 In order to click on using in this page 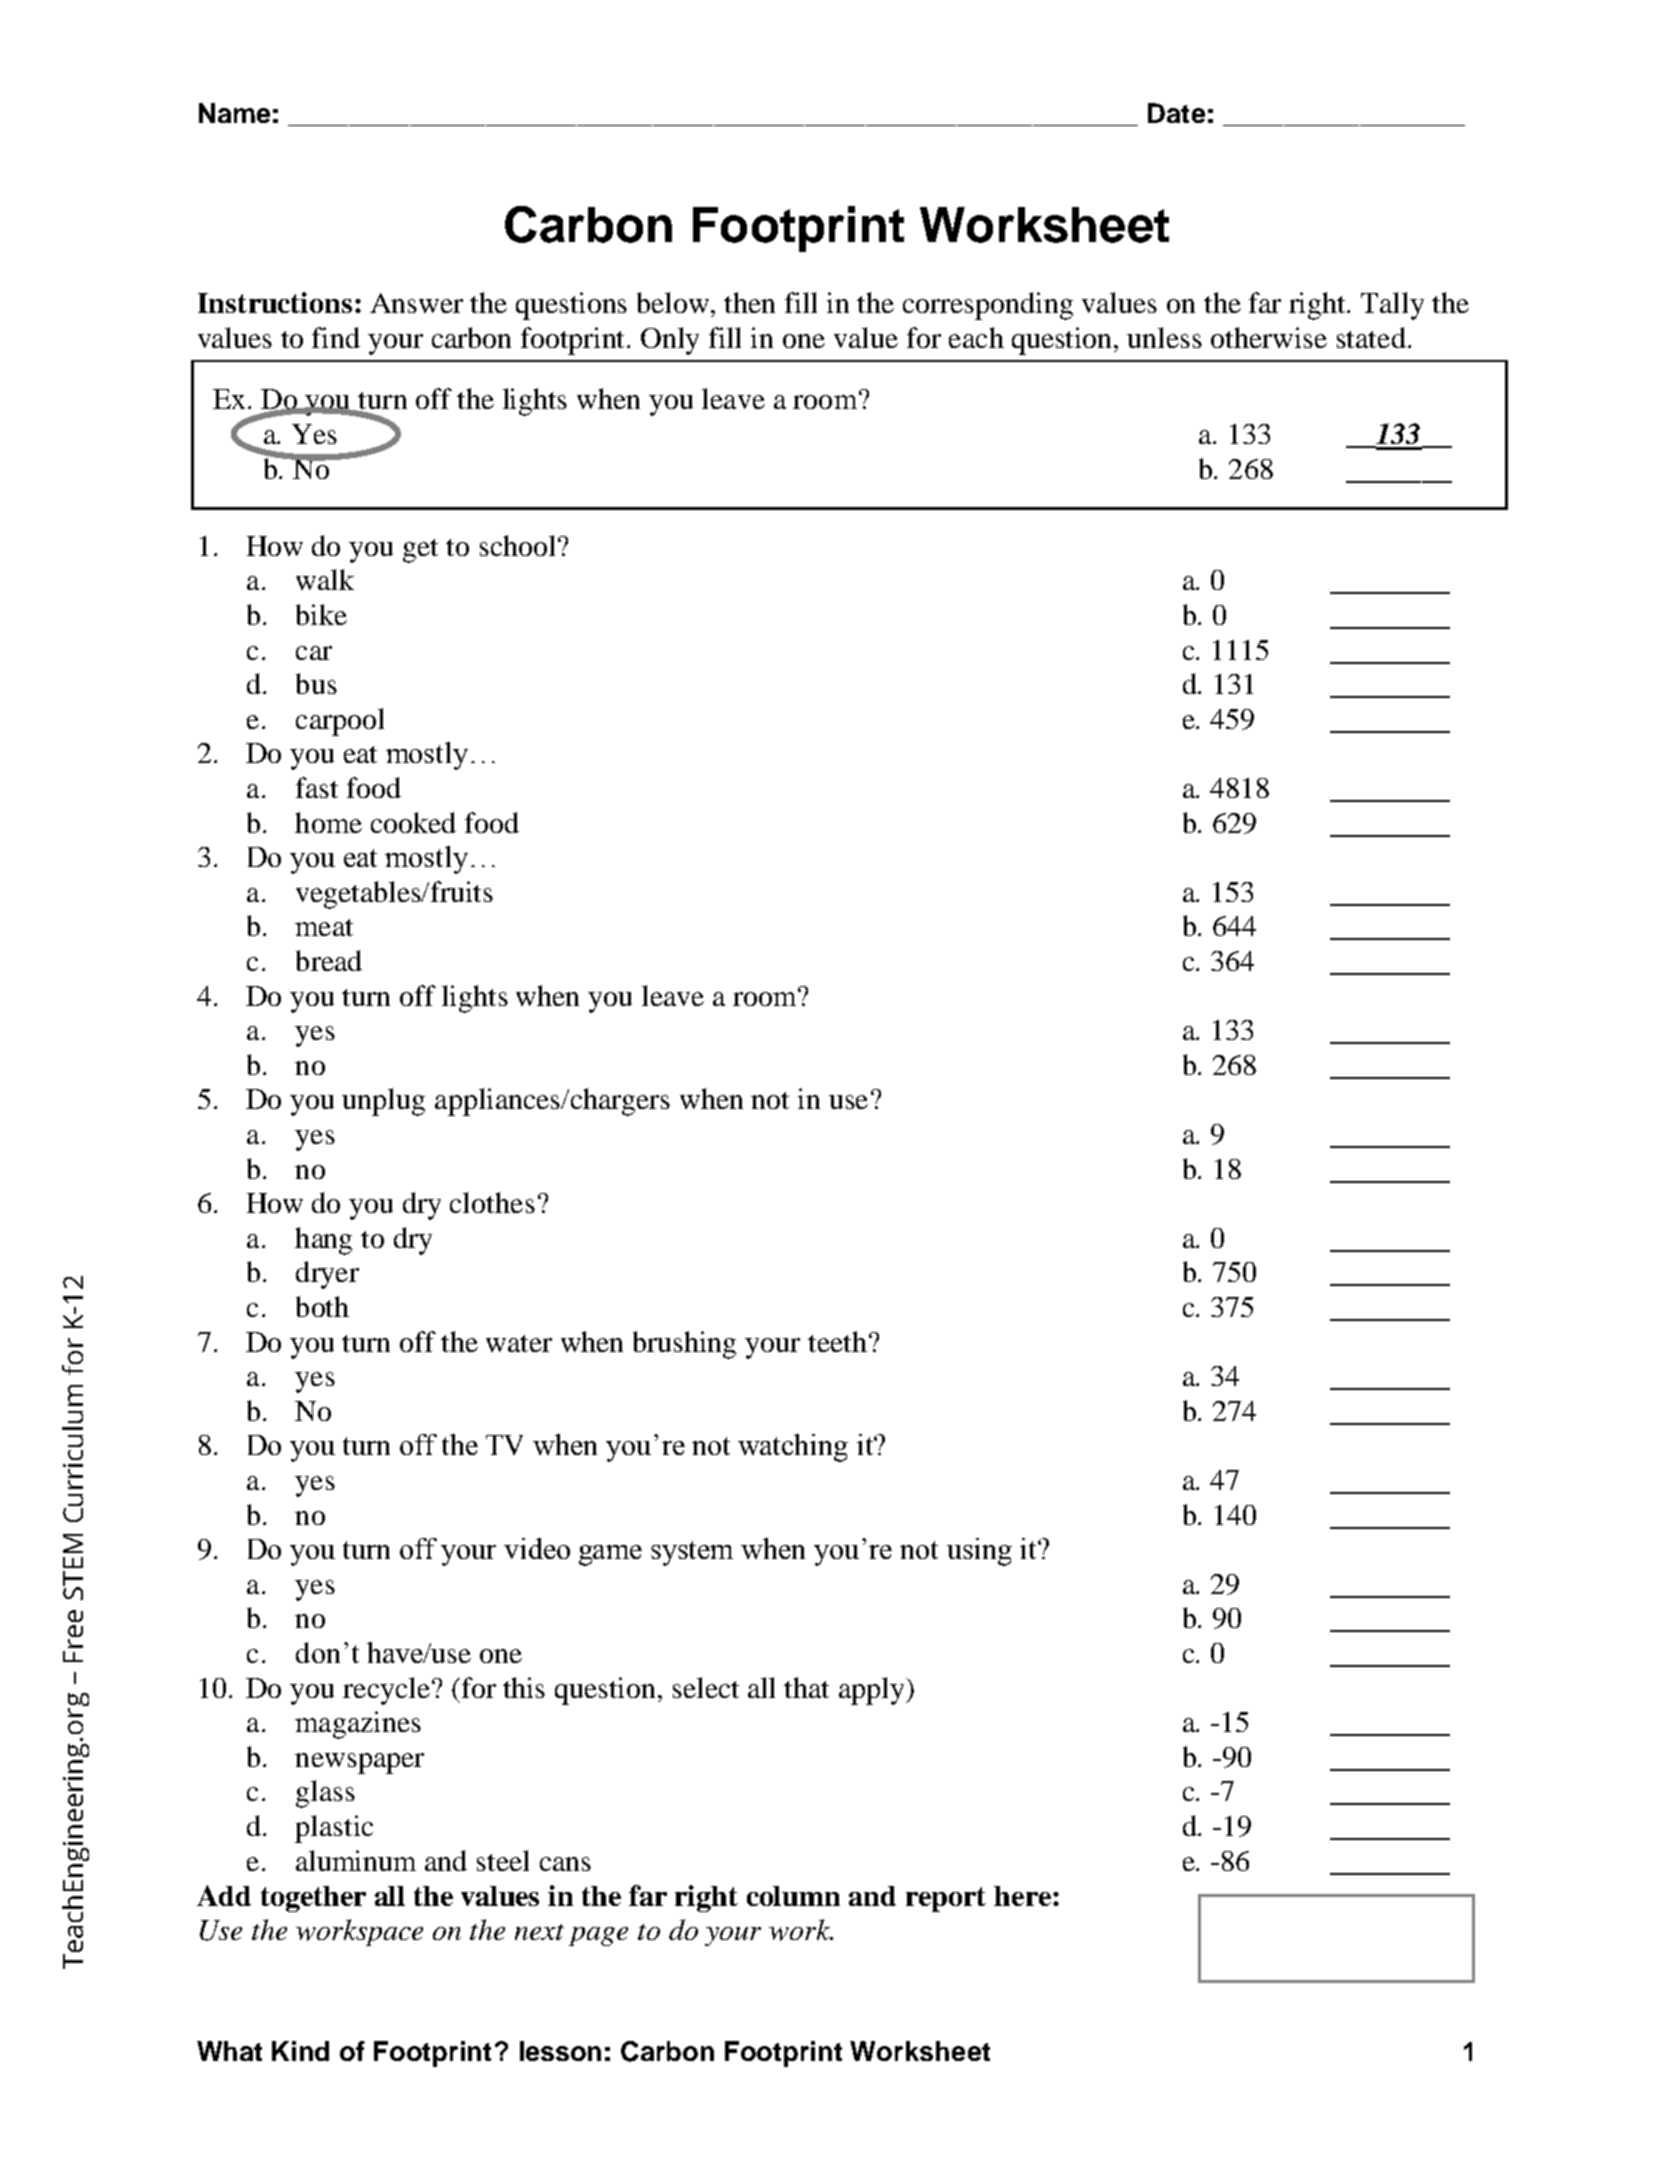, I will do `click(979, 1552)`.
